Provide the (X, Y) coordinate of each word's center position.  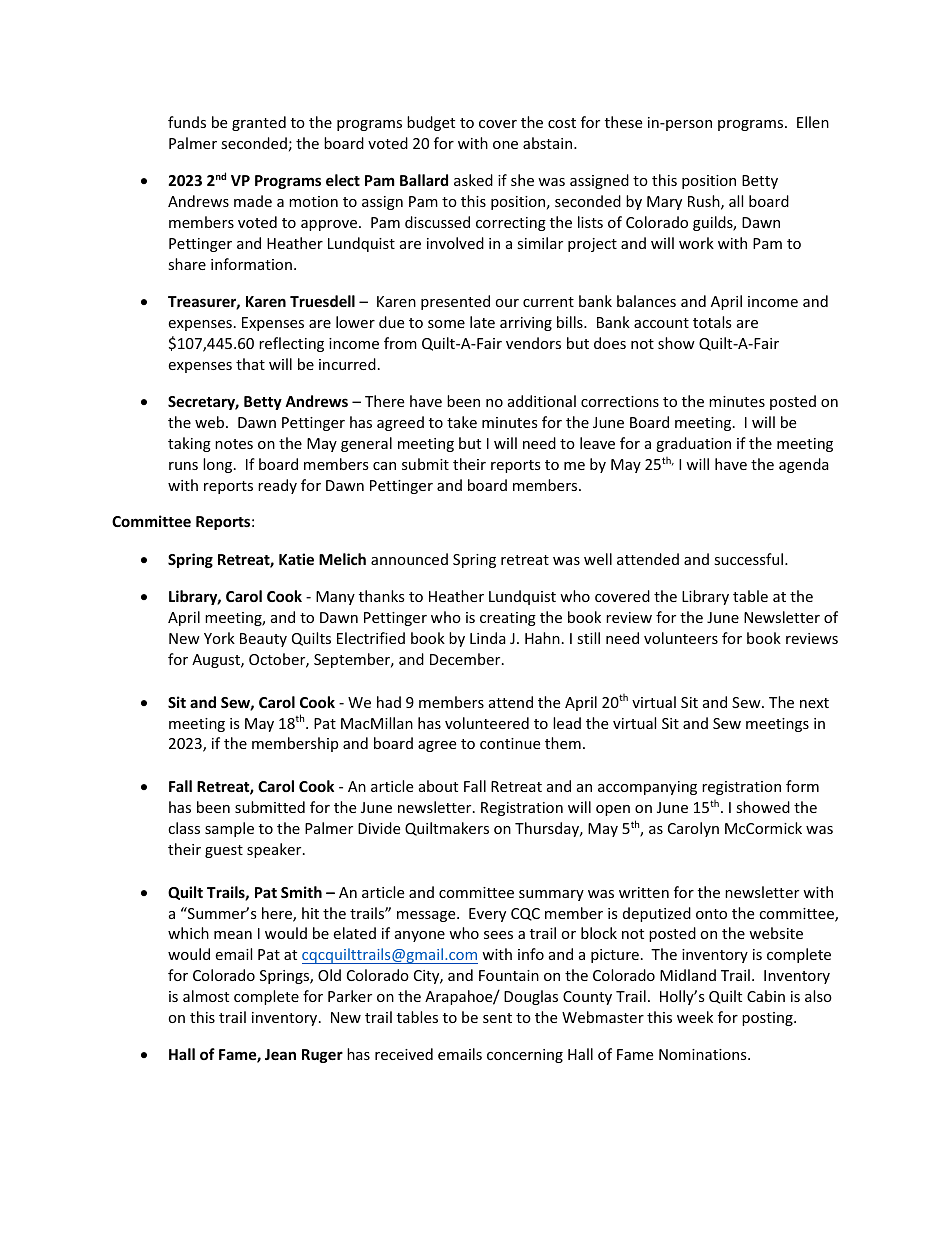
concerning (525, 1056)
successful (748, 559)
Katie (296, 559)
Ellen (813, 122)
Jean (280, 1054)
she (522, 180)
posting (768, 1019)
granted (259, 123)
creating (508, 619)
